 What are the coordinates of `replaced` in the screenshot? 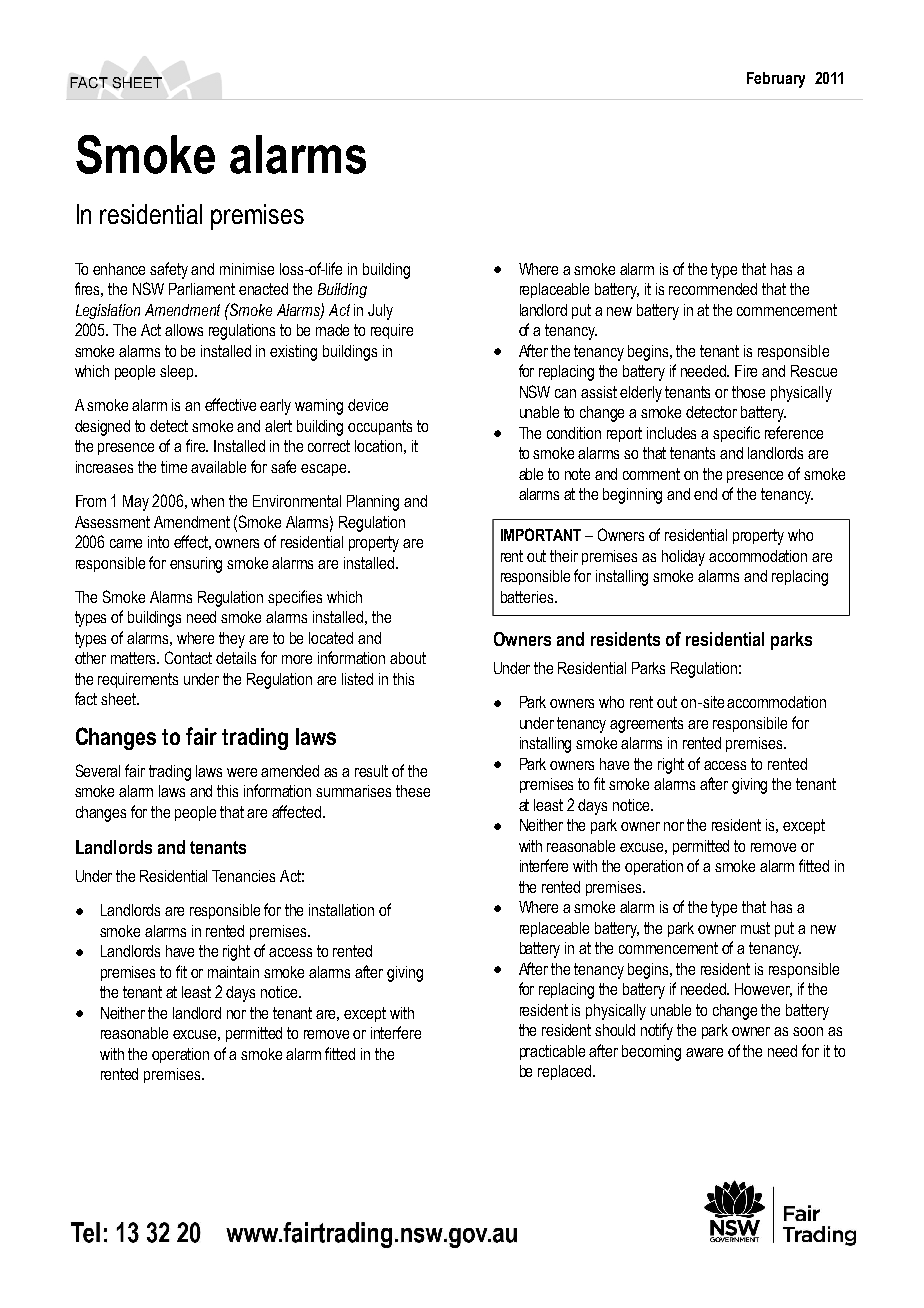 It's located at (564, 1072).
